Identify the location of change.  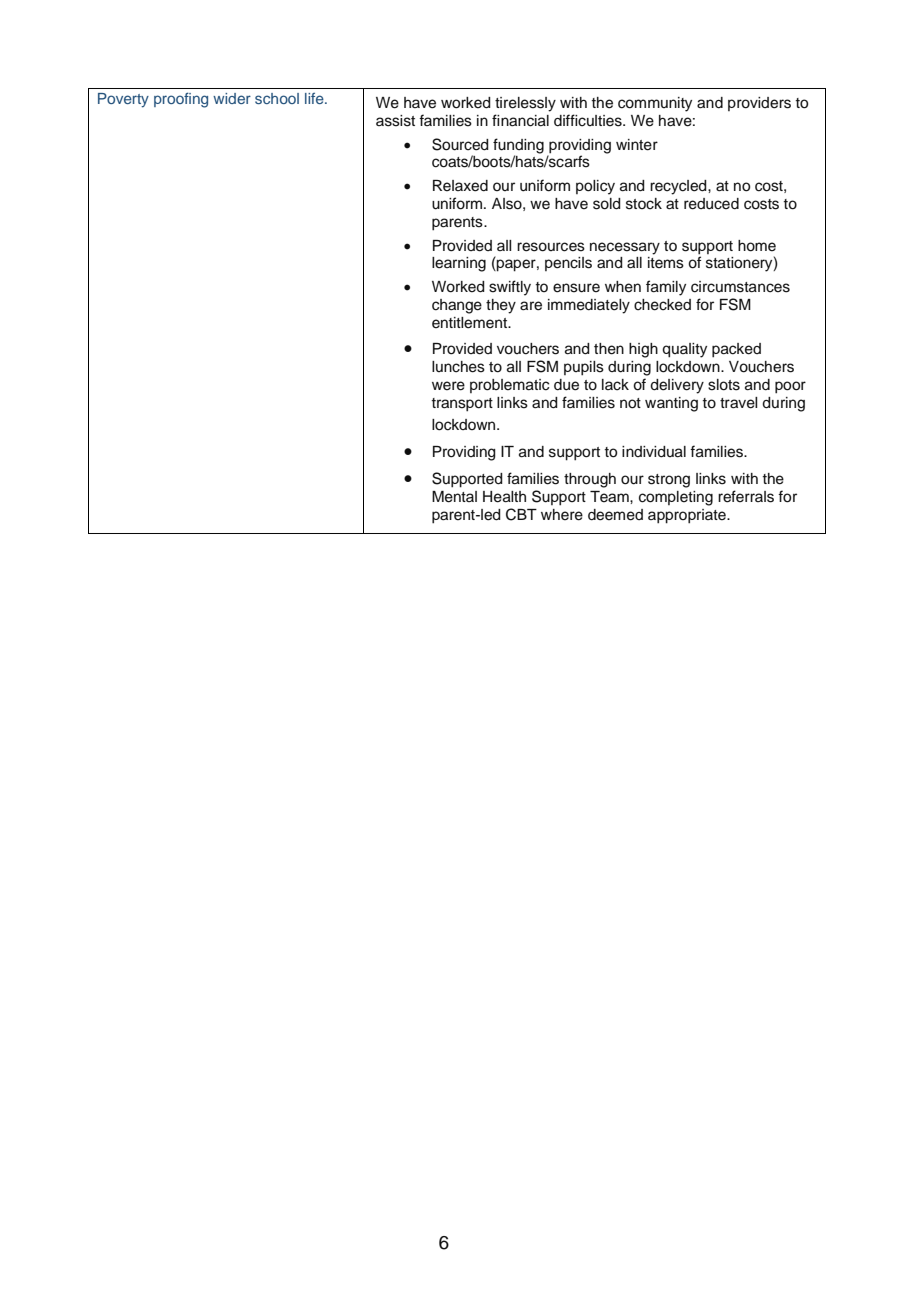
(457, 306).
